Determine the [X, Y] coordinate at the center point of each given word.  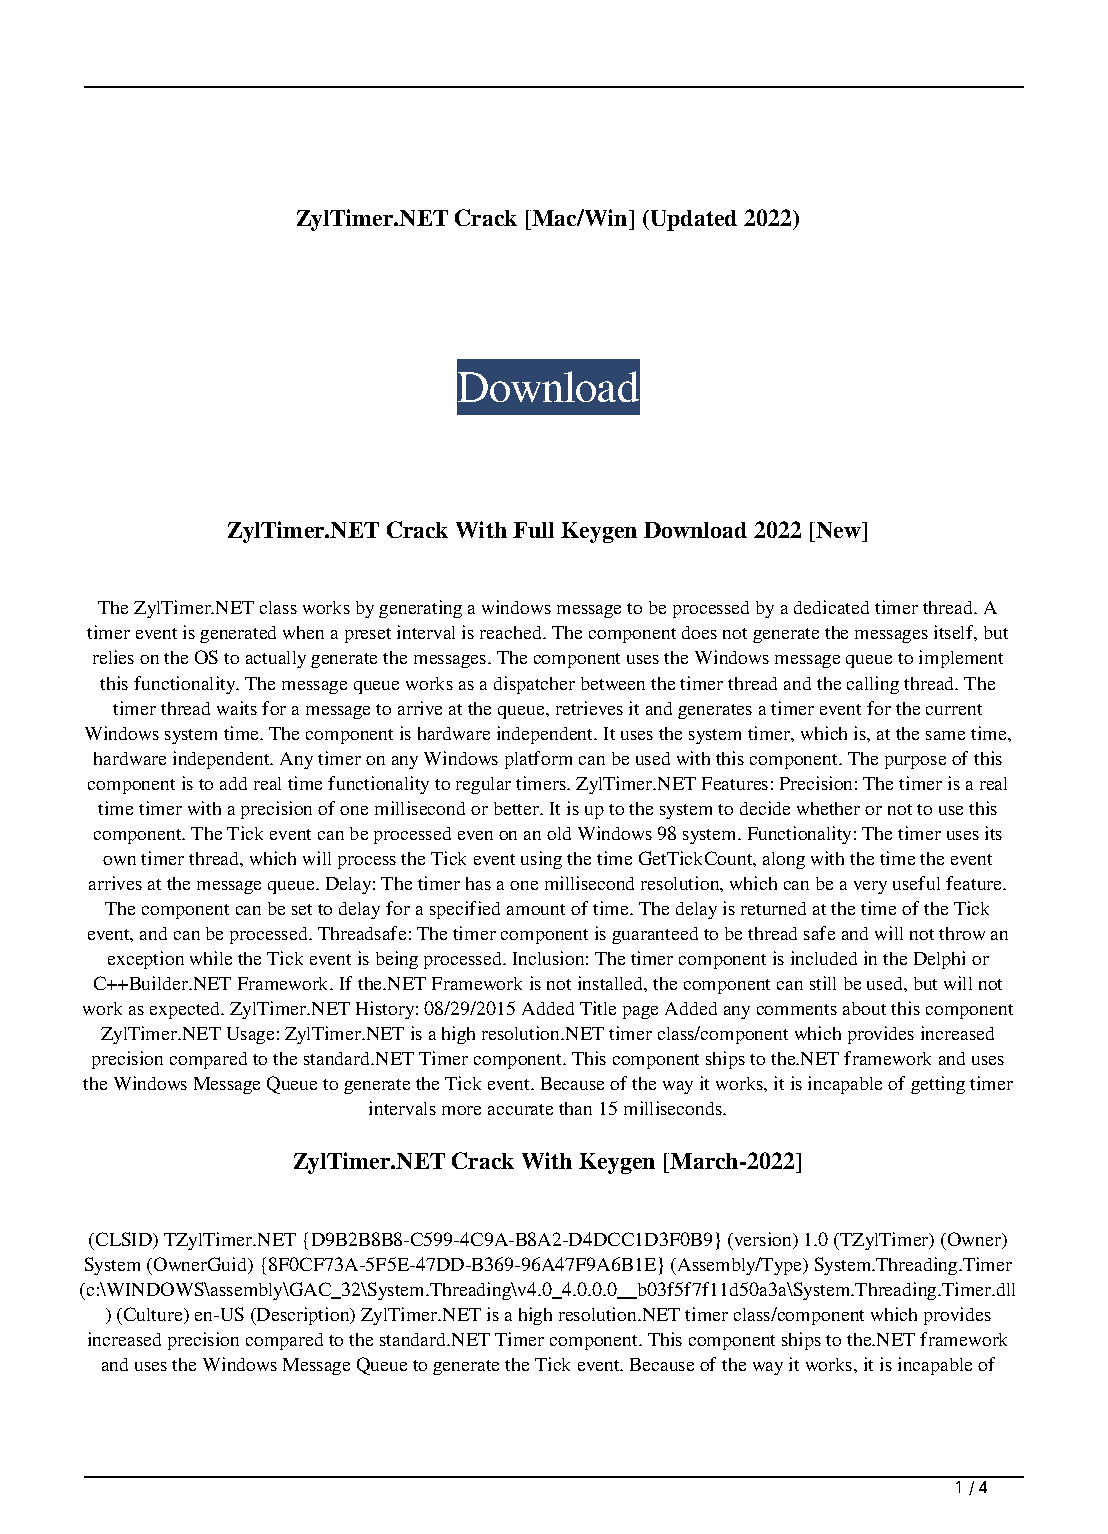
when [303, 632]
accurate [520, 1109]
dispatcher [534, 685]
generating [420, 609]
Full [533, 530]
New [838, 532]
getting [938, 1085]
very [870, 887]
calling [873, 685]
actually [276, 659]
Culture [154, 1315]
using [541, 860]
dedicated [831, 607]
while [211, 958]
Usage [250, 1035]
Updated [692, 220]
